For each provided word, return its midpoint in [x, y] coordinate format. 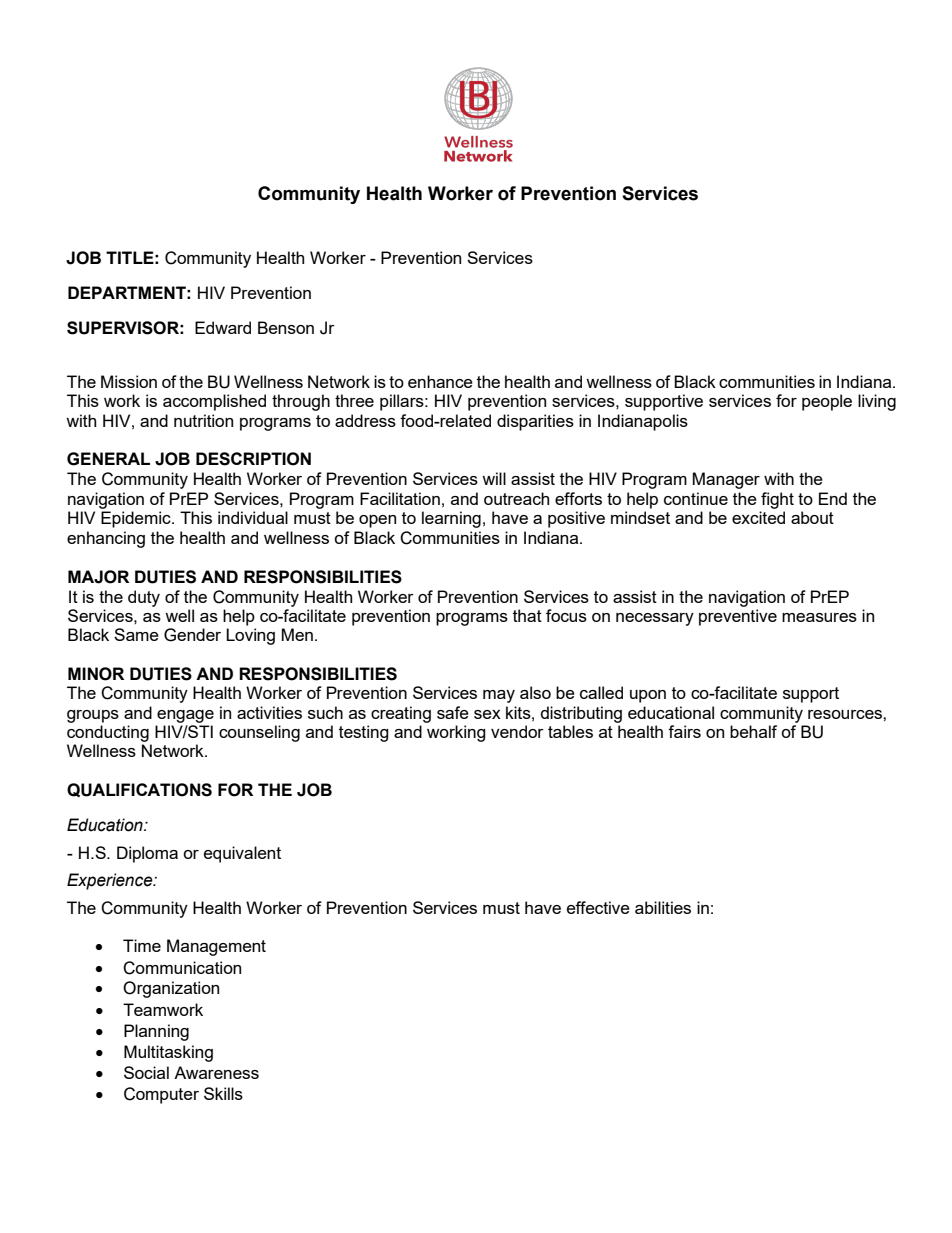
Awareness [216, 1072]
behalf [753, 731]
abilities [663, 907]
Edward [223, 327]
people [827, 402]
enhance [440, 381]
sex [487, 714]
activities [269, 712]
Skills [223, 1093]
